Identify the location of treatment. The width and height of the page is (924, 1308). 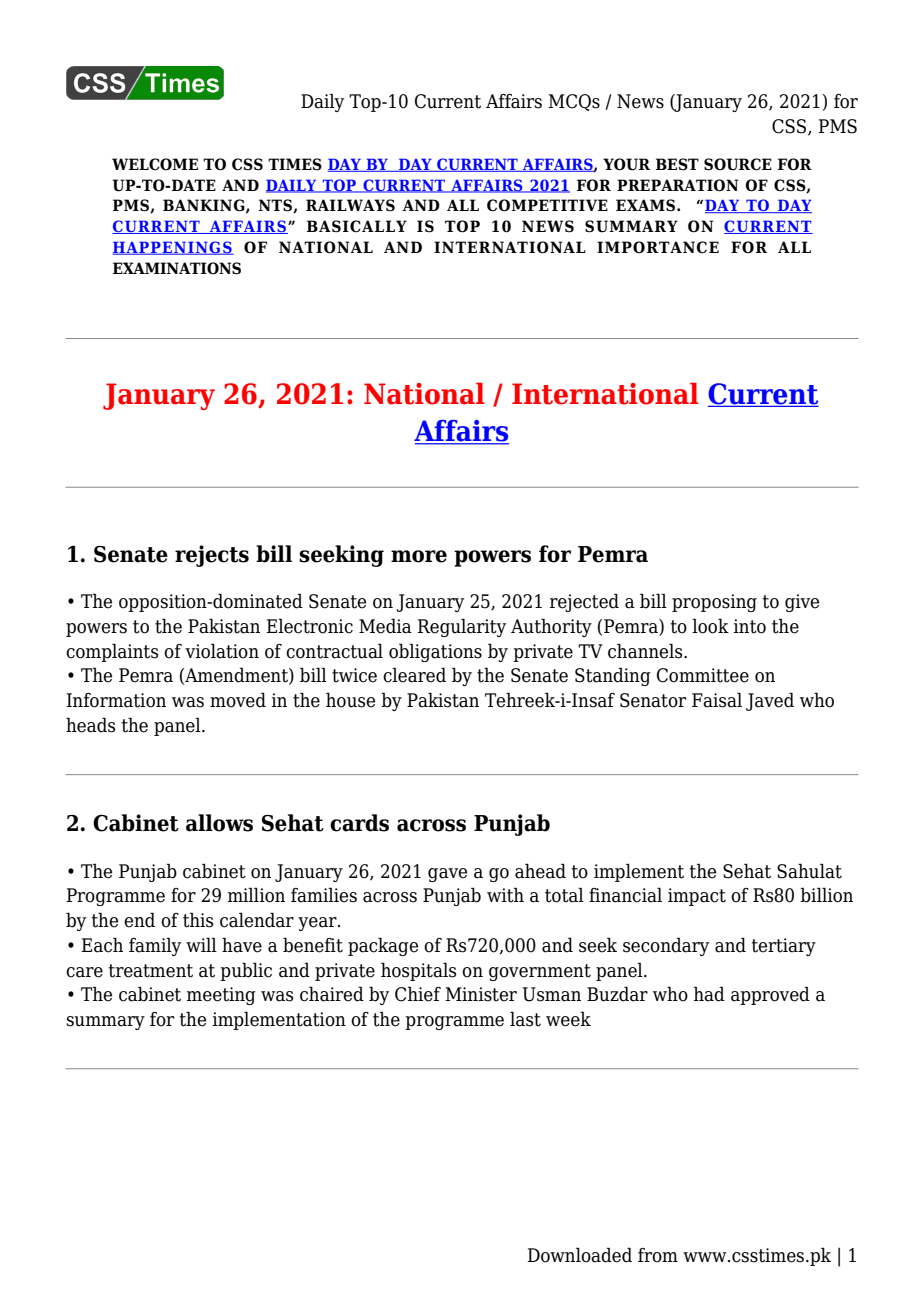
(151, 971).
